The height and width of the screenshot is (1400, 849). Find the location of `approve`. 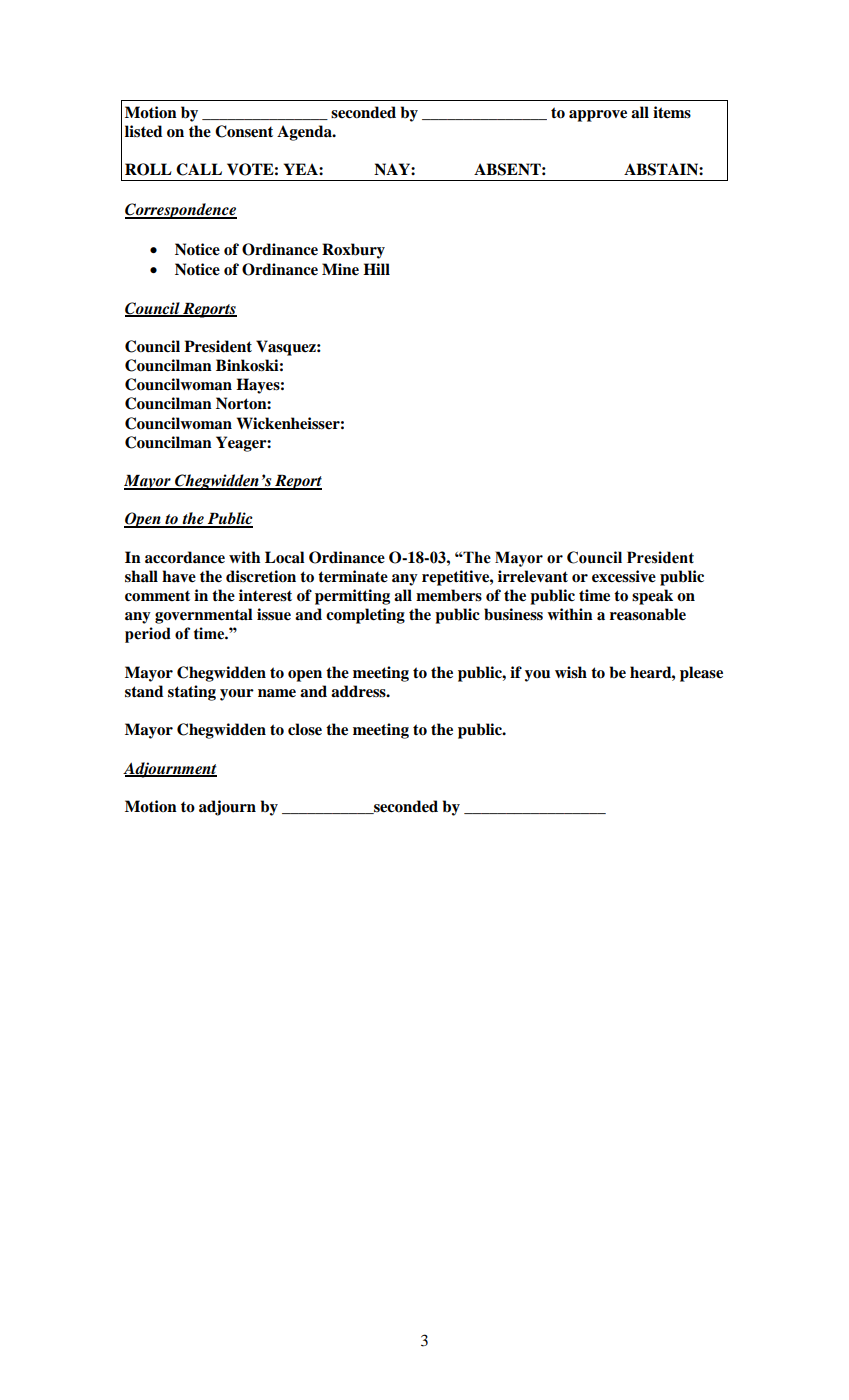

approve is located at coordinates (598, 116).
